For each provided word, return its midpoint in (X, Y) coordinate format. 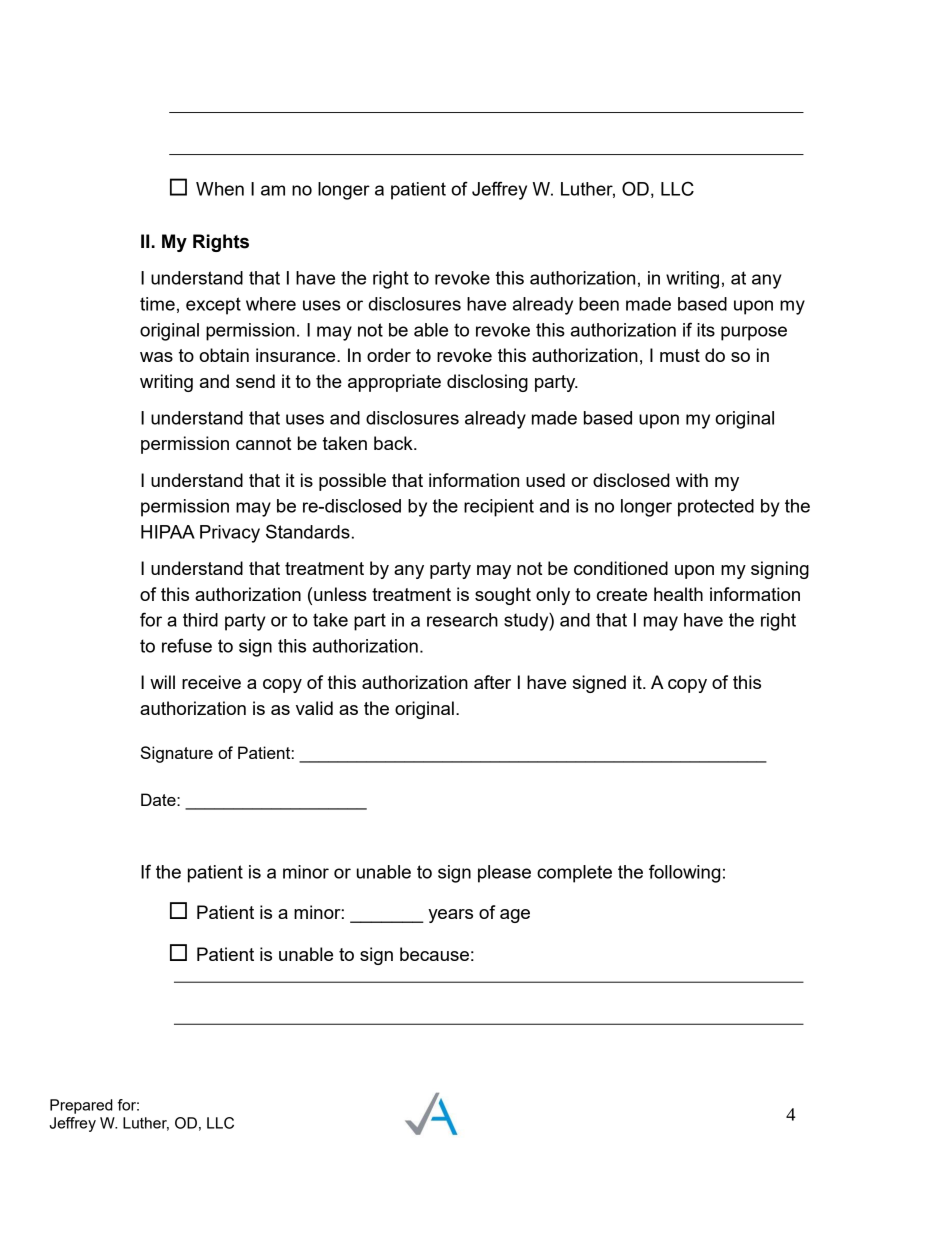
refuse (187, 645)
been (599, 304)
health (678, 594)
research (462, 620)
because (434, 954)
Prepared (81, 1106)
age (515, 916)
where (271, 304)
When (220, 189)
